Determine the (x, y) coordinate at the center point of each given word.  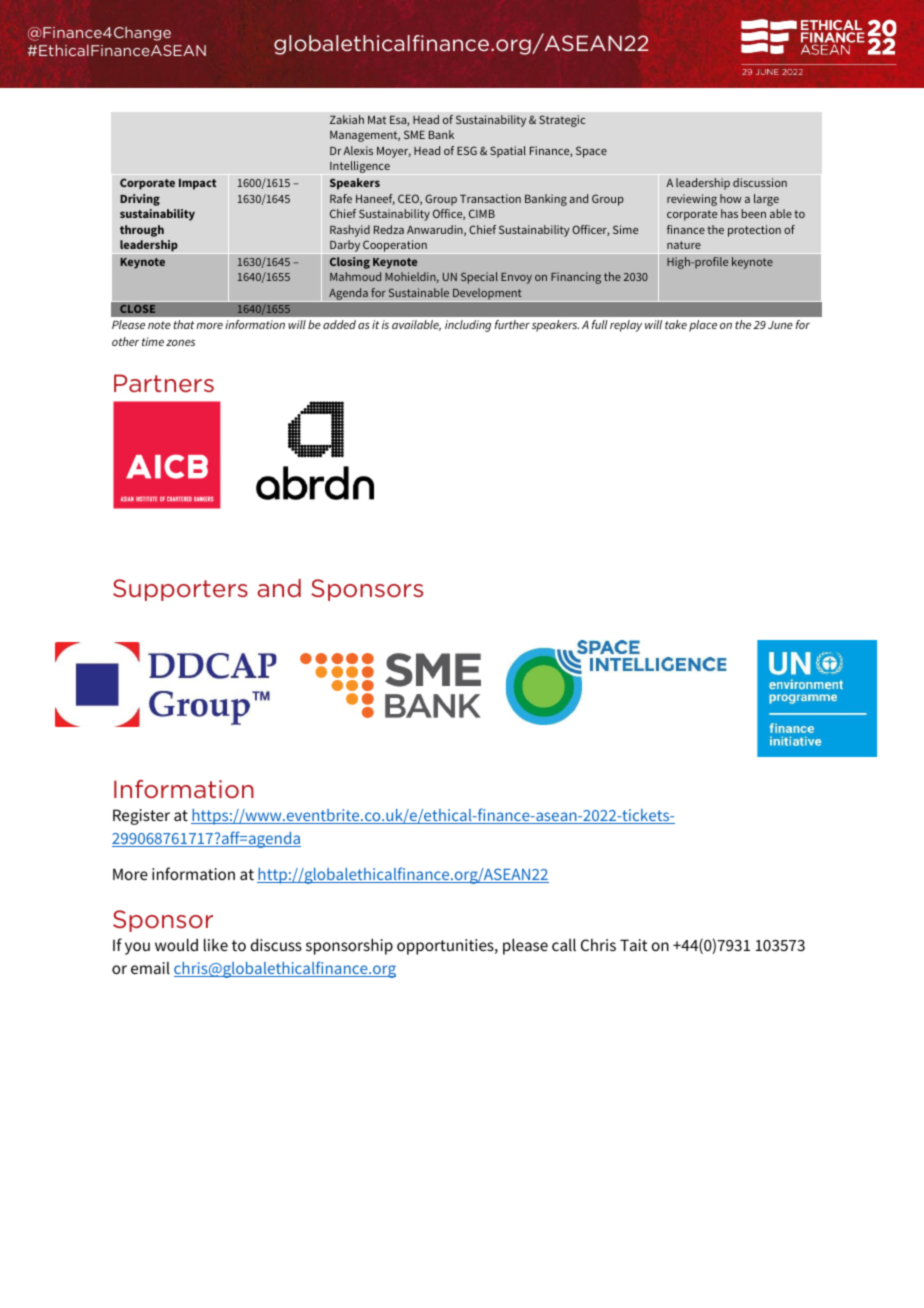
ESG (467, 150)
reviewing (692, 200)
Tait (634, 945)
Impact (197, 184)
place (703, 326)
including (468, 326)
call (564, 944)
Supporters (180, 590)
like (216, 944)
